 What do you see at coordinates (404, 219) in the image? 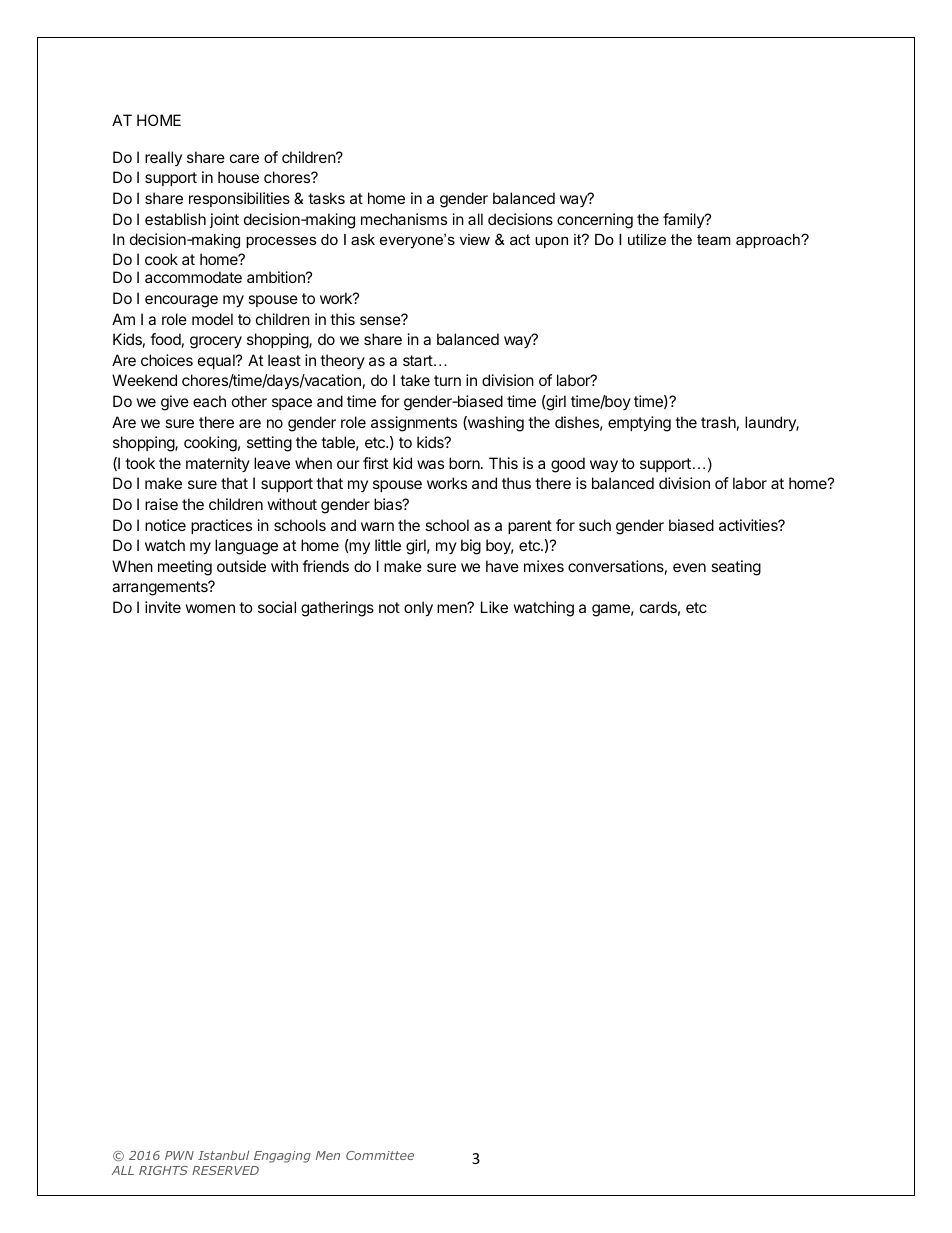
I see `mechanisms` at bounding box center [404, 219].
